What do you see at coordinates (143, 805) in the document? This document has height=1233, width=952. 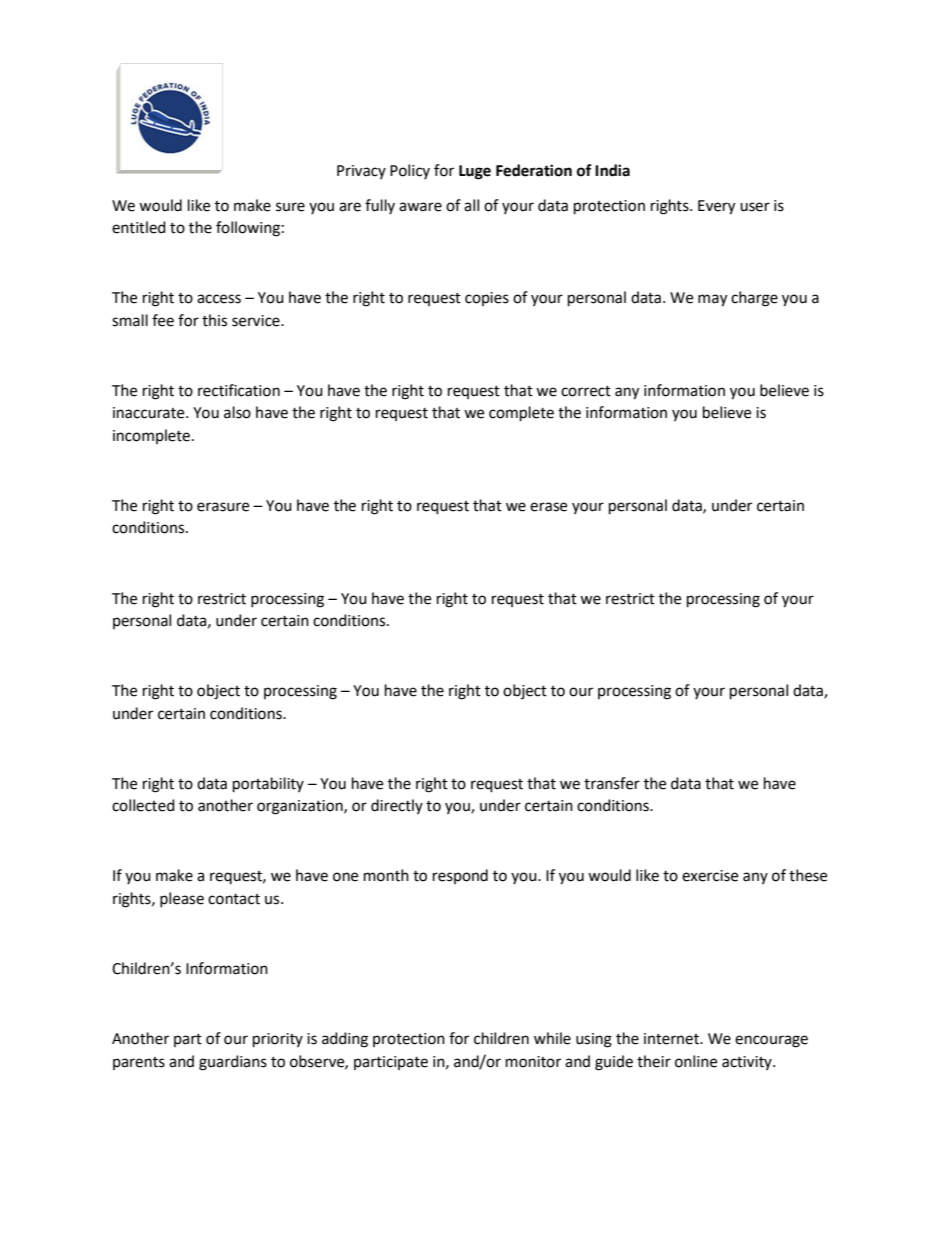 I see `collected` at bounding box center [143, 805].
